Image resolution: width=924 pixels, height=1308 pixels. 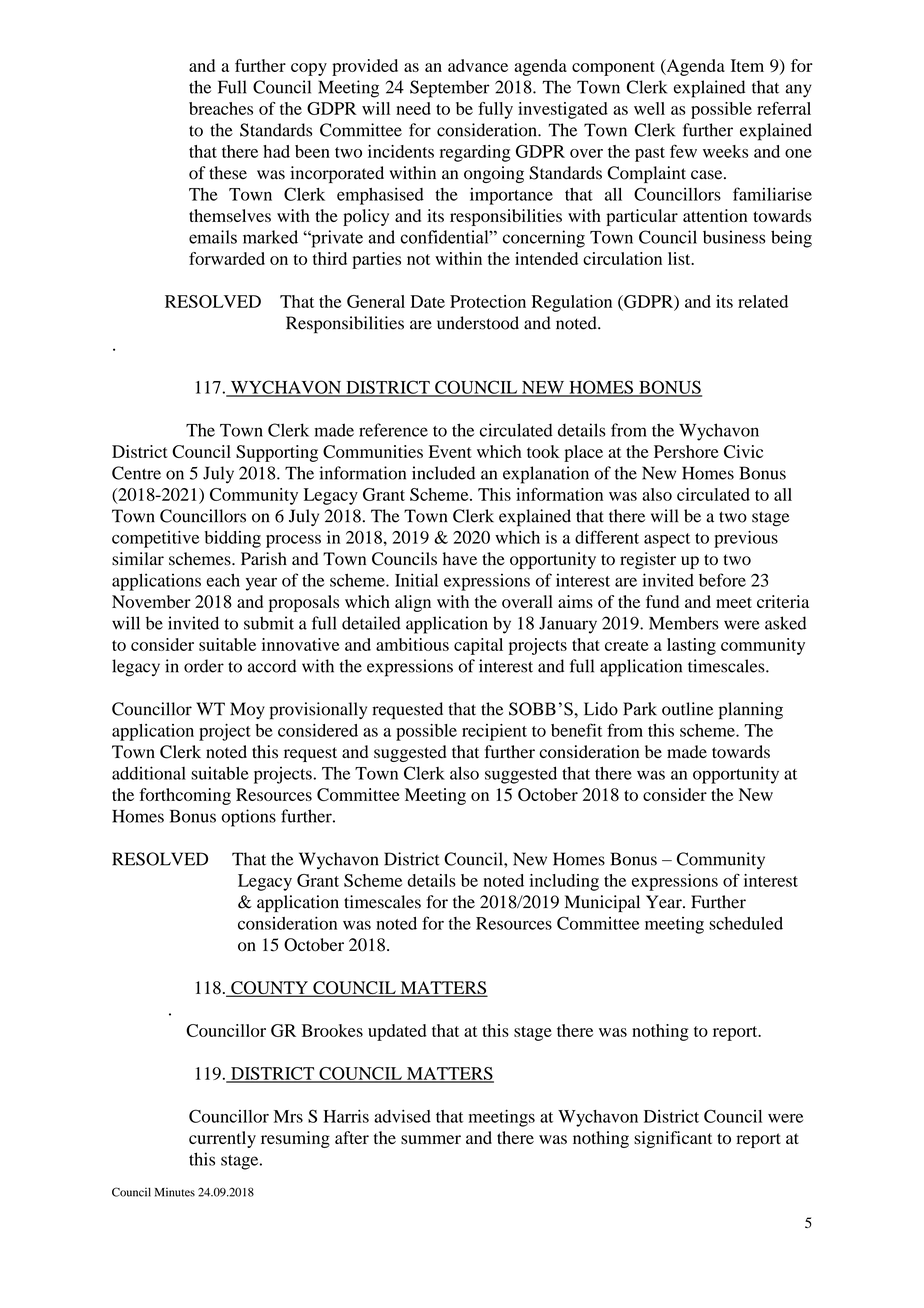 I want to click on COUNTY, so click(x=269, y=989).
